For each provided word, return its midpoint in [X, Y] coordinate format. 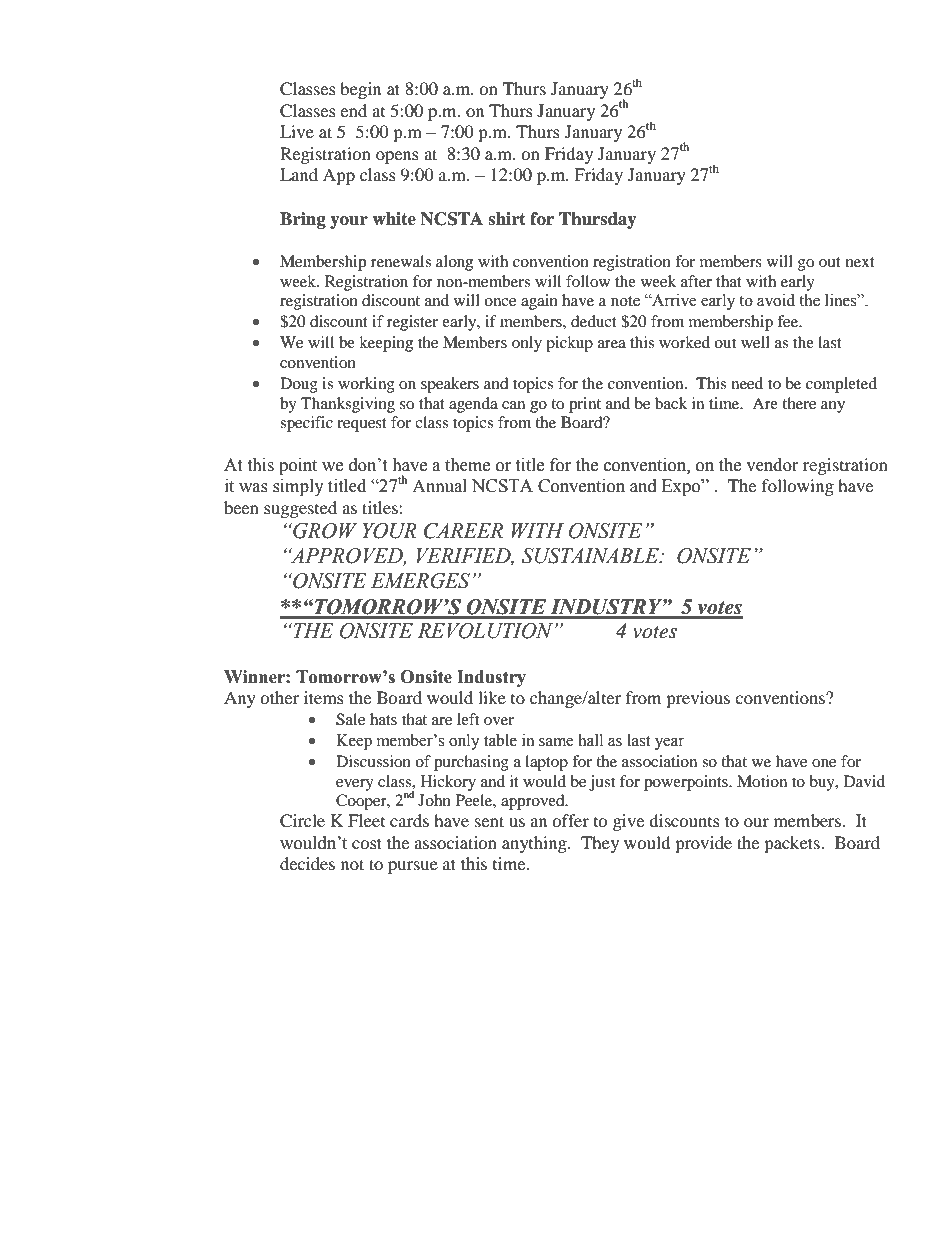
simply [298, 487]
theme [467, 465]
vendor [772, 465]
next [860, 262]
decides [307, 863]
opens [397, 157]
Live [297, 131]
